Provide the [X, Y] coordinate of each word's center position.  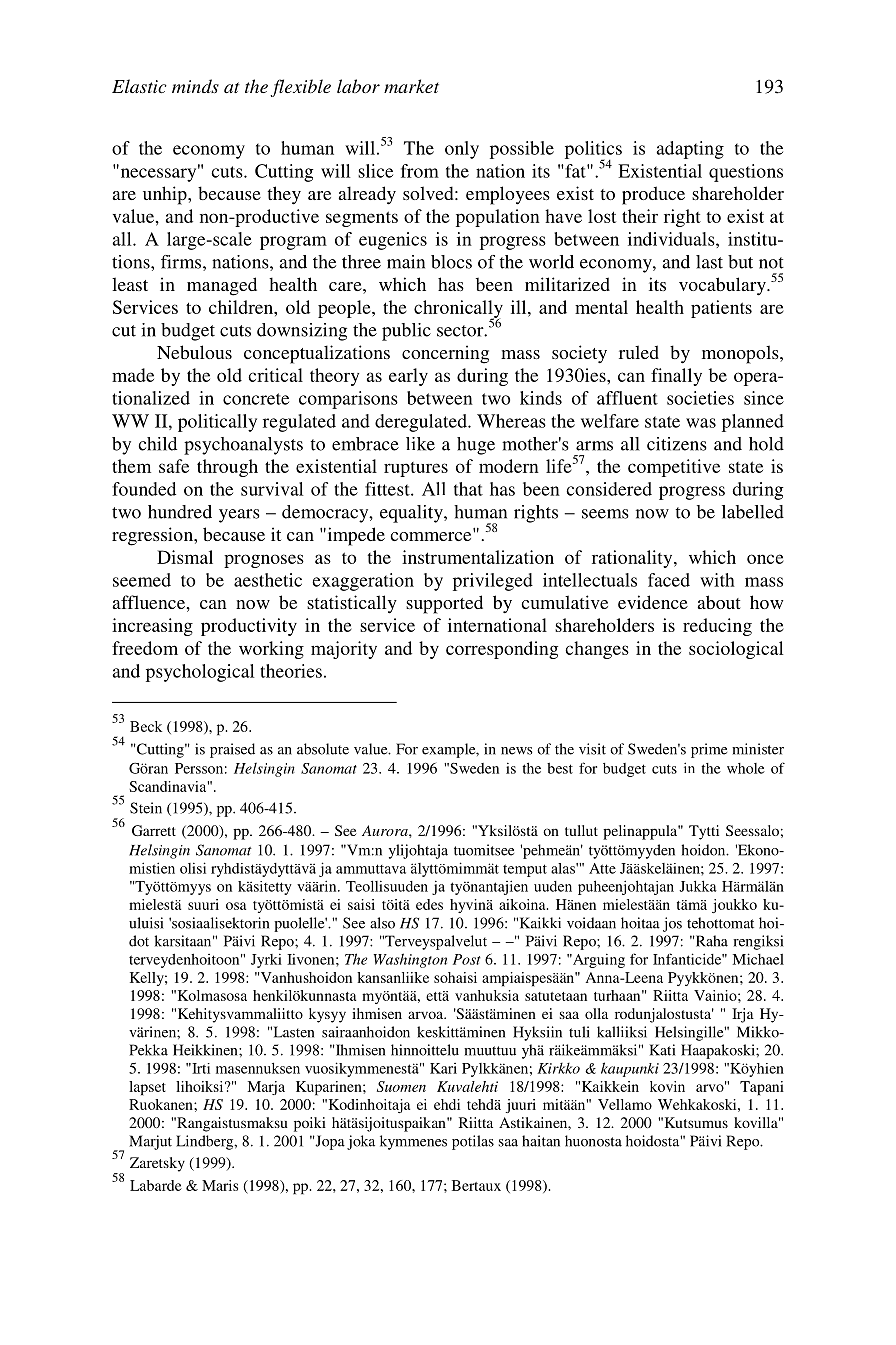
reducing [717, 627]
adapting [690, 150]
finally [676, 377]
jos [672, 924]
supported [444, 604]
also [382, 923]
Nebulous [194, 352]
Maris [220, 1185]
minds [195, 86]
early [408, 377]
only [462, 150]
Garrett [154, 830]
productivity [249, 627]
